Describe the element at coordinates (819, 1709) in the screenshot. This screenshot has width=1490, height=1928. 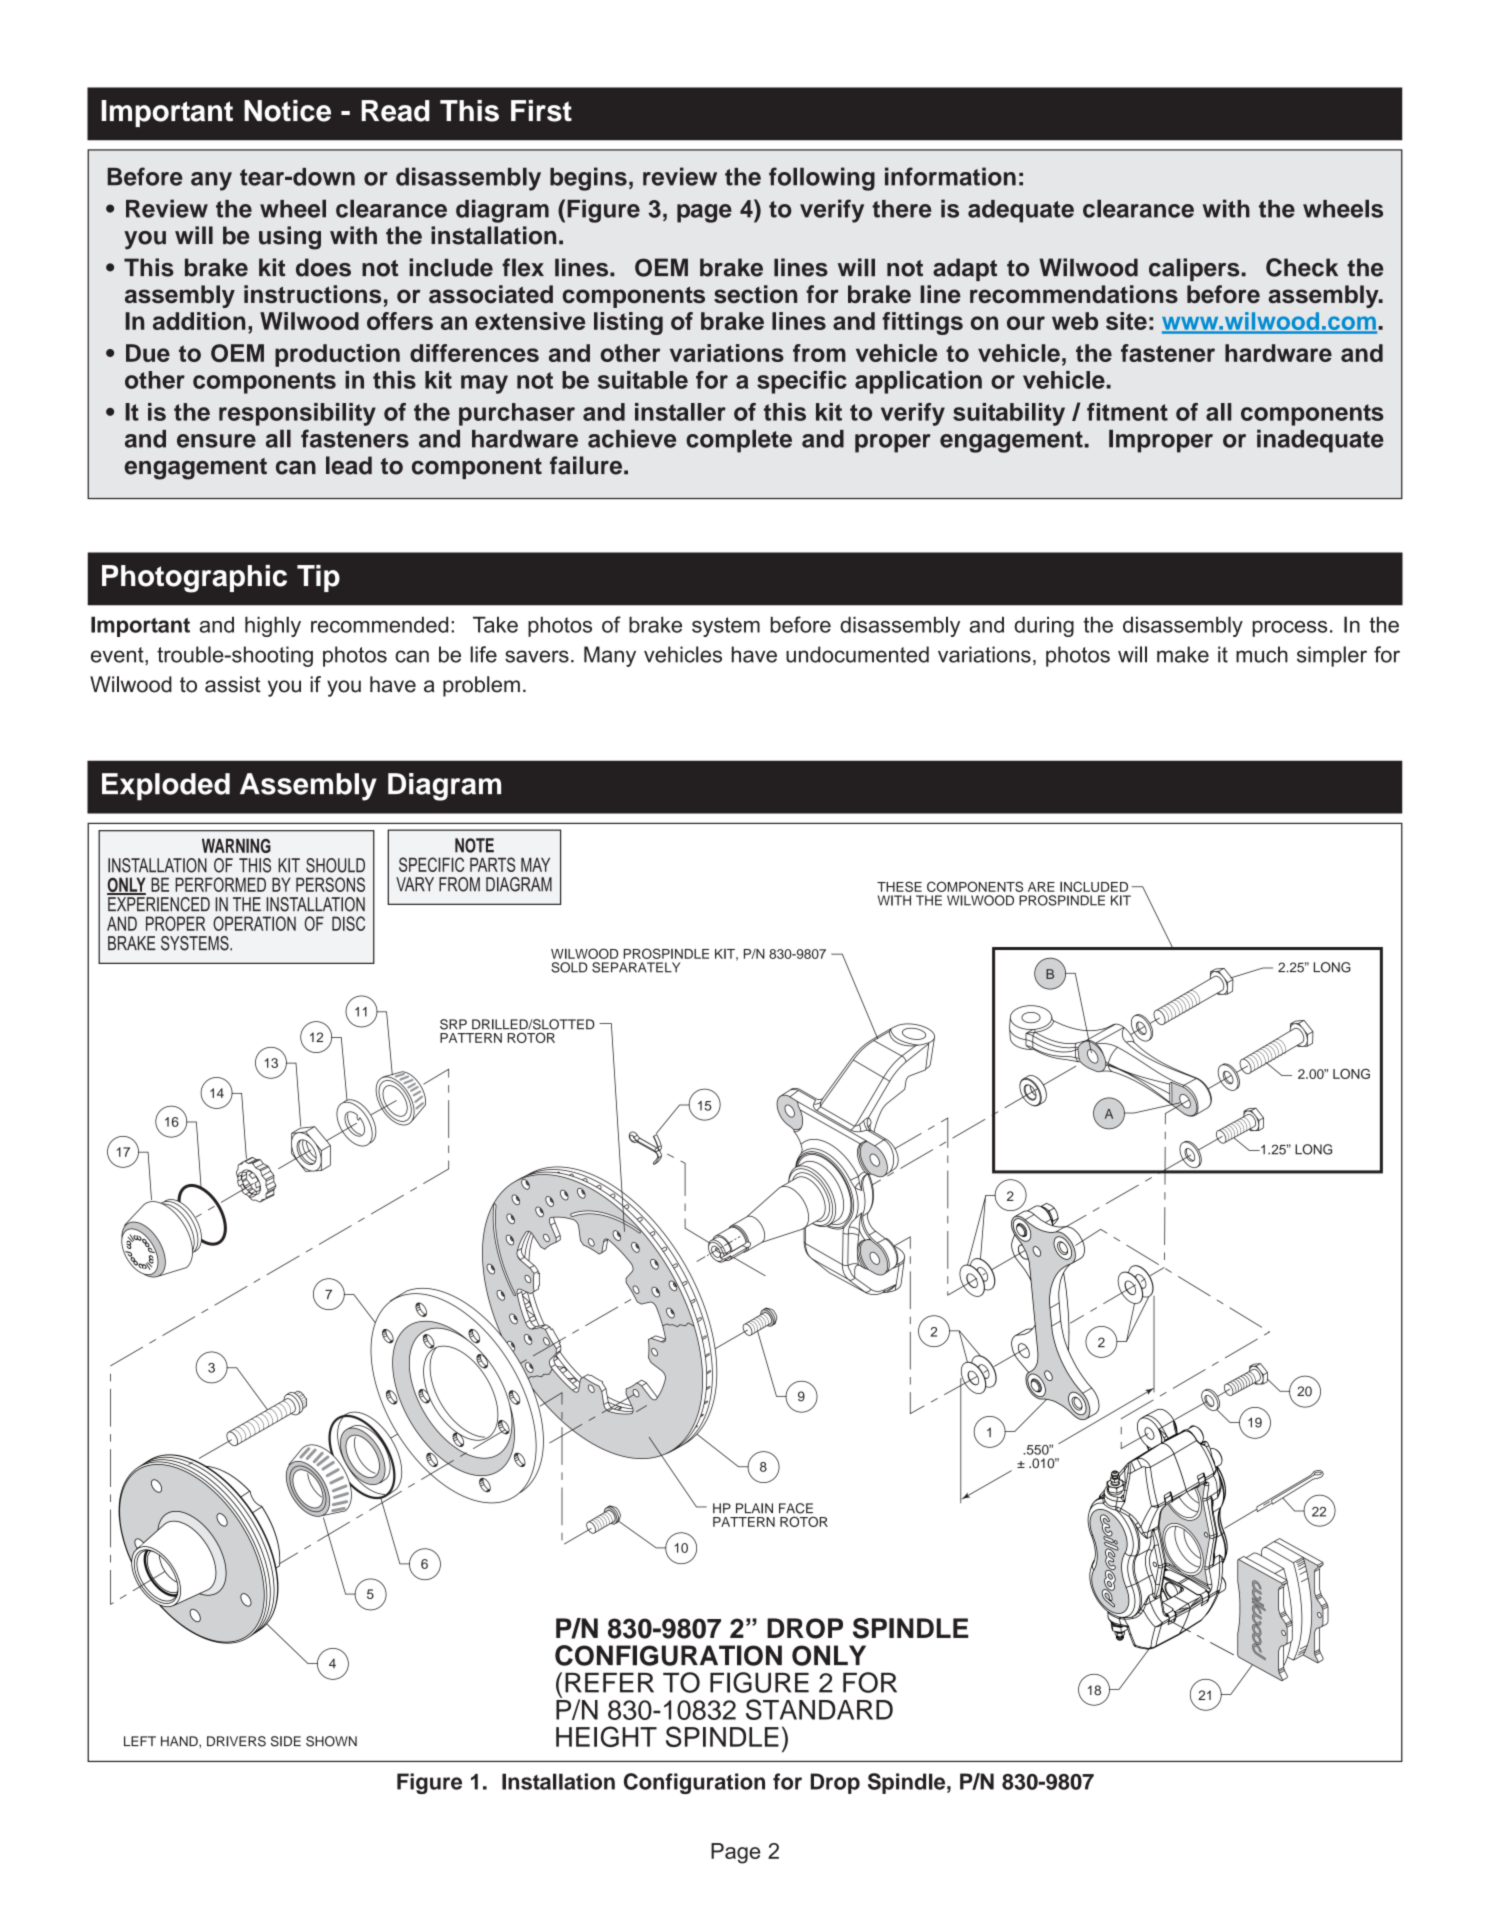
I see `STANDARD` at that location.
